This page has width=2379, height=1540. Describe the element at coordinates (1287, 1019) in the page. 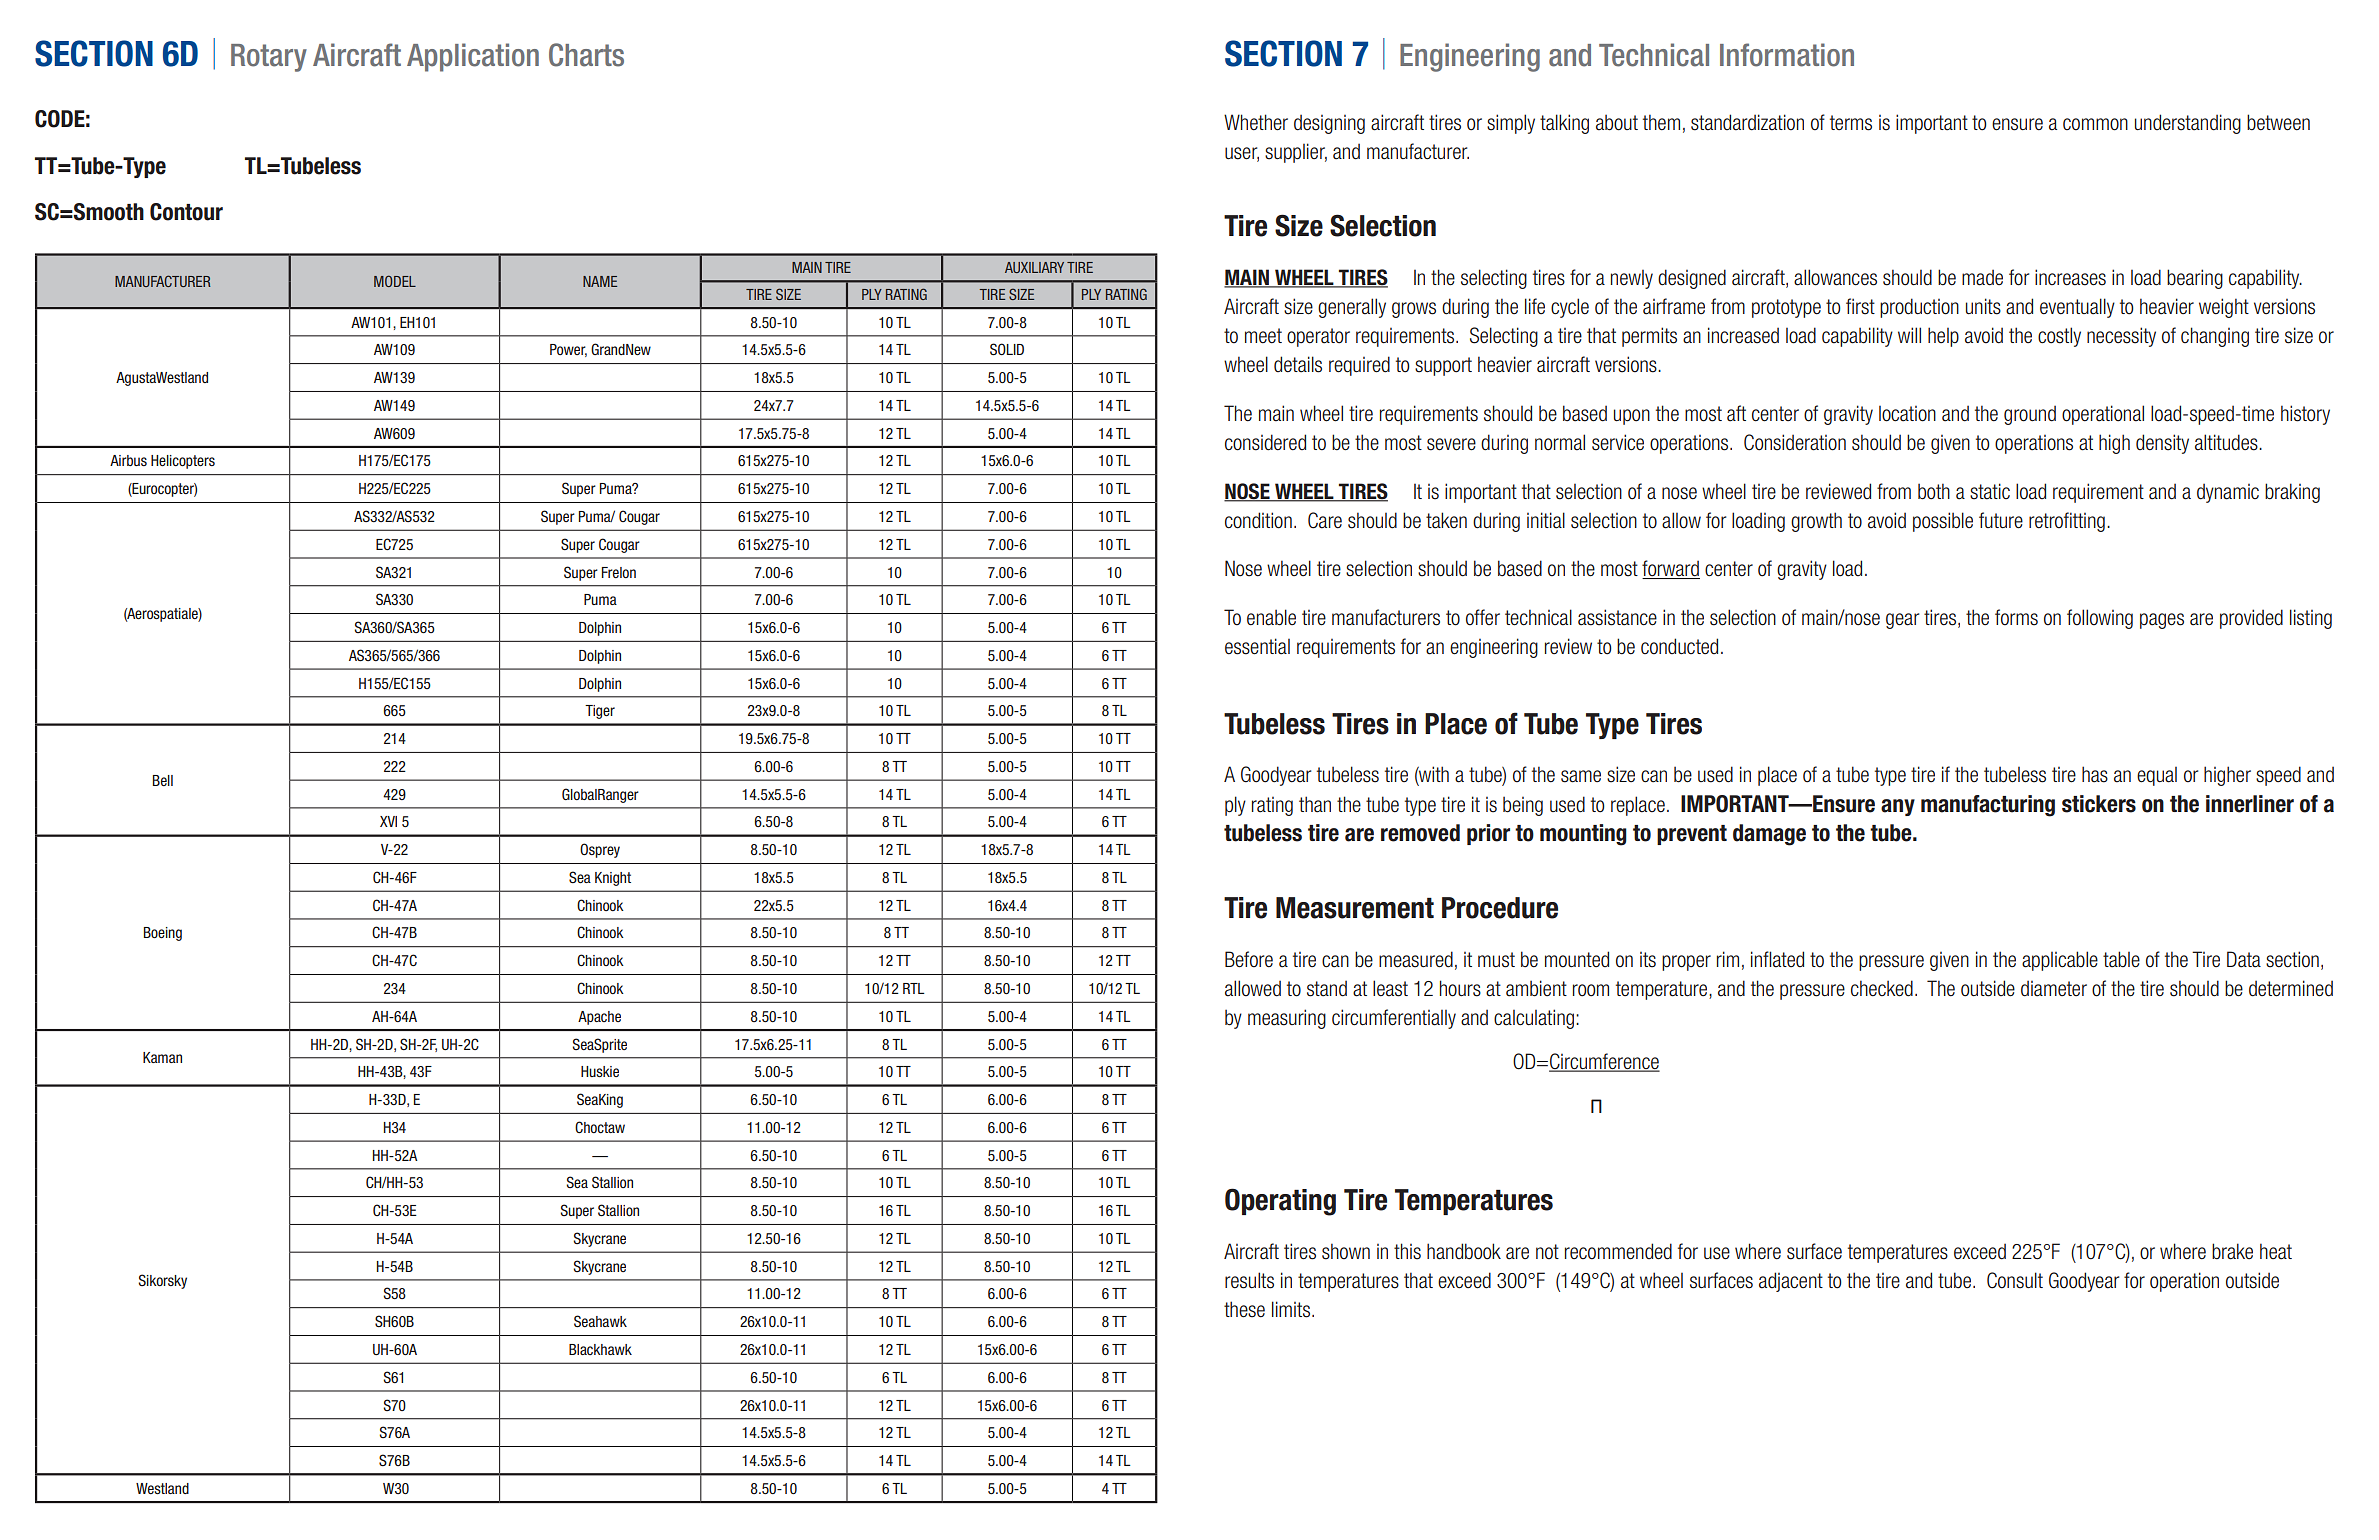

I see `measuring` at that location.
